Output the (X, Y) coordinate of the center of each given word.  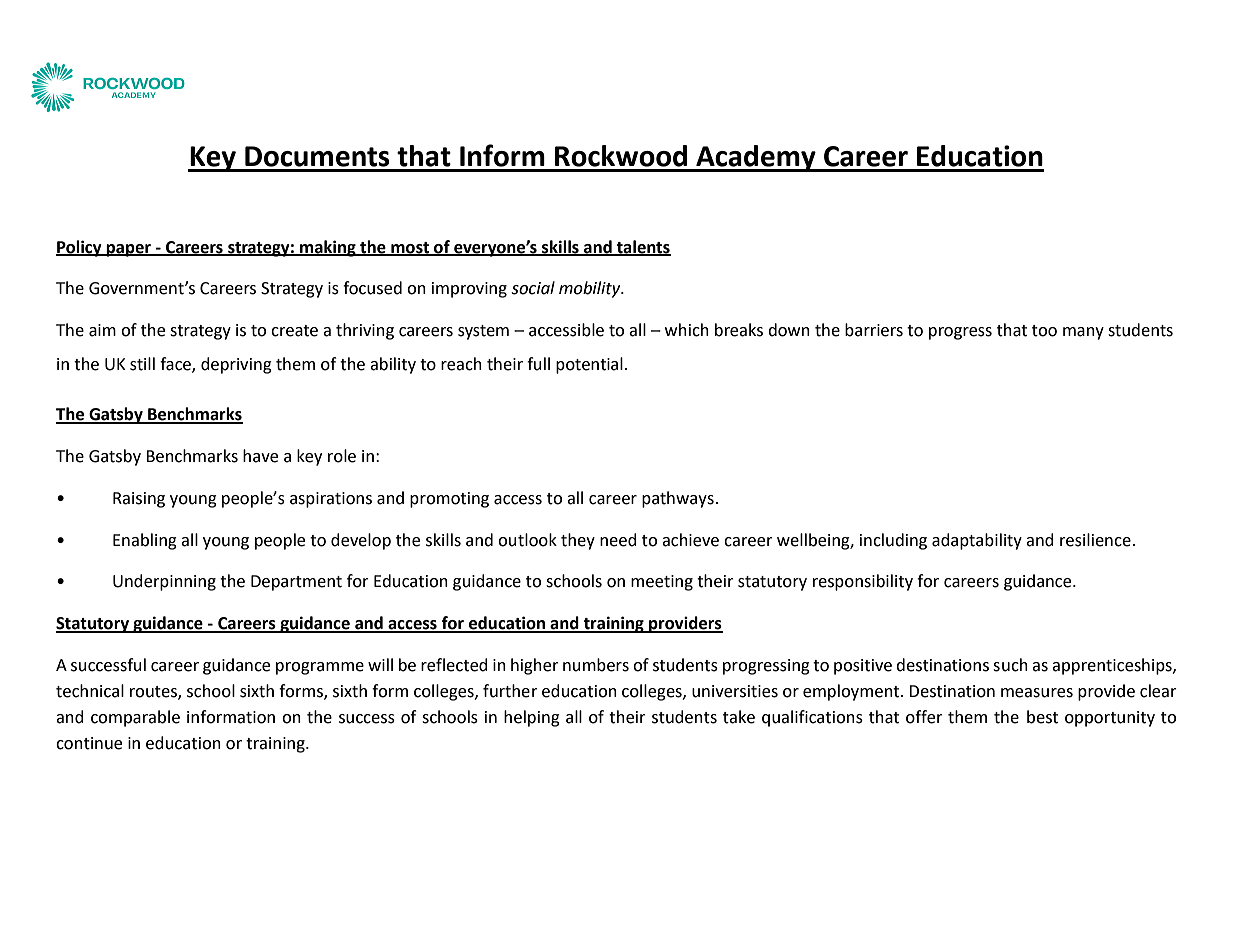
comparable (135, 718)
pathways (678, 499)
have (260, 456)
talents (643, 247)
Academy (756, 158)
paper (129, 250)
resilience (1095, 540)
